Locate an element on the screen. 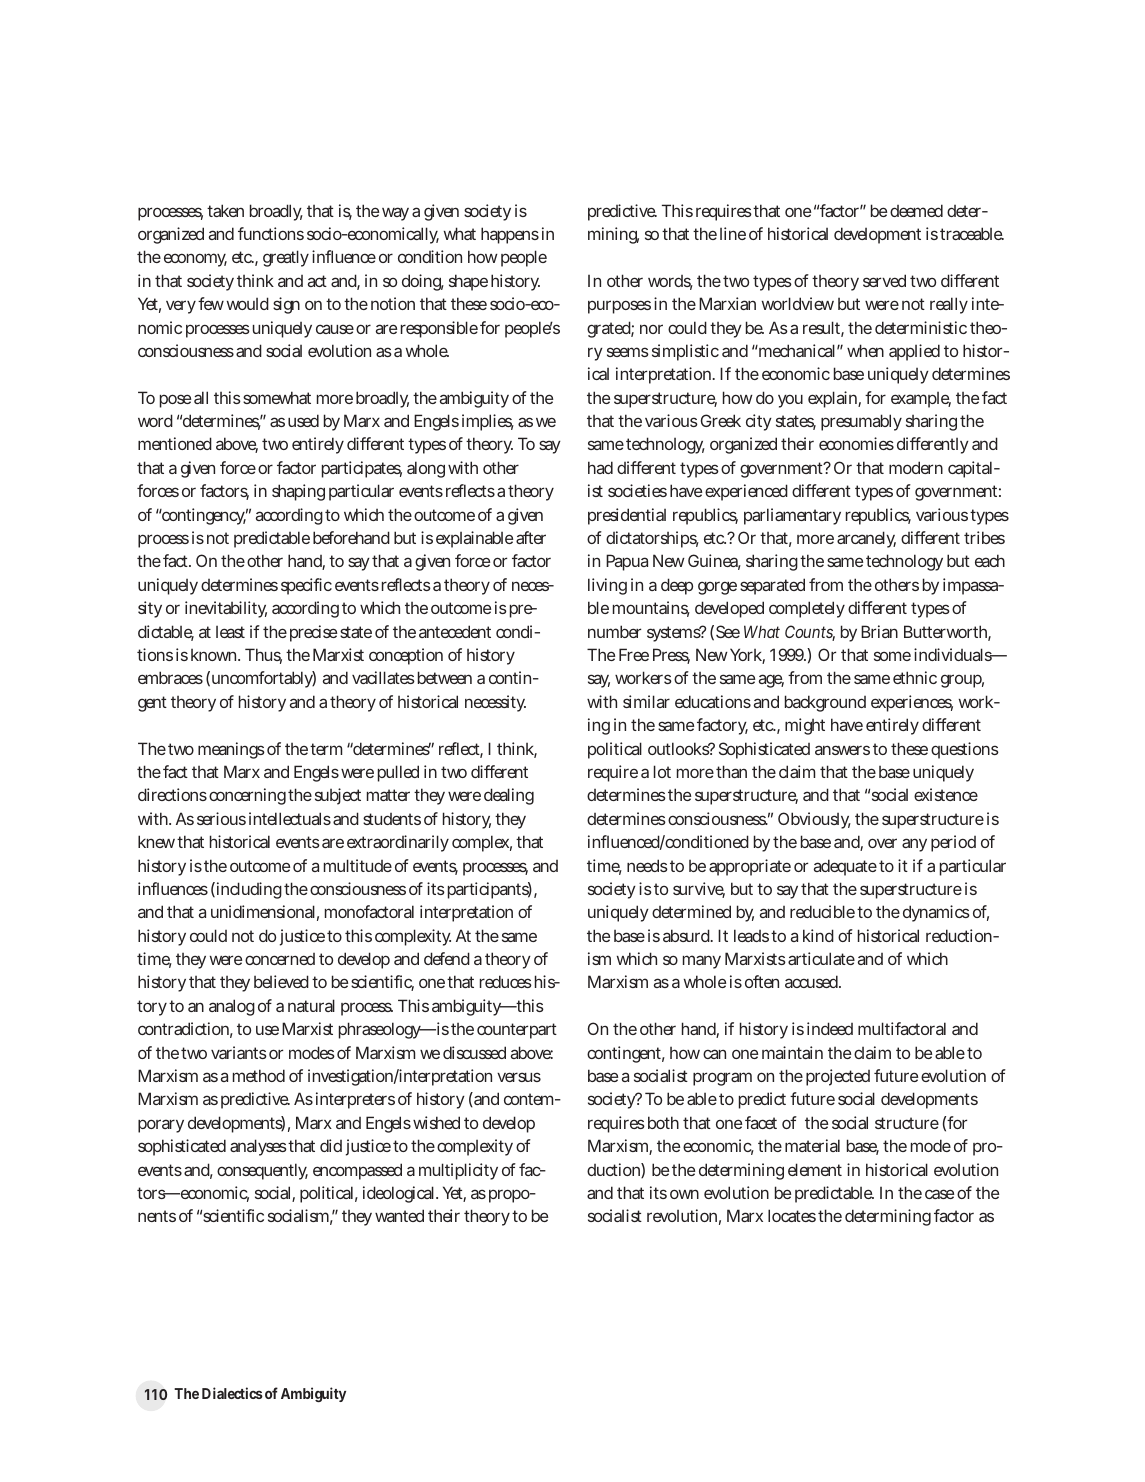 The image size is (1145, 1482). greatly is located at coordinates (286, 258).
